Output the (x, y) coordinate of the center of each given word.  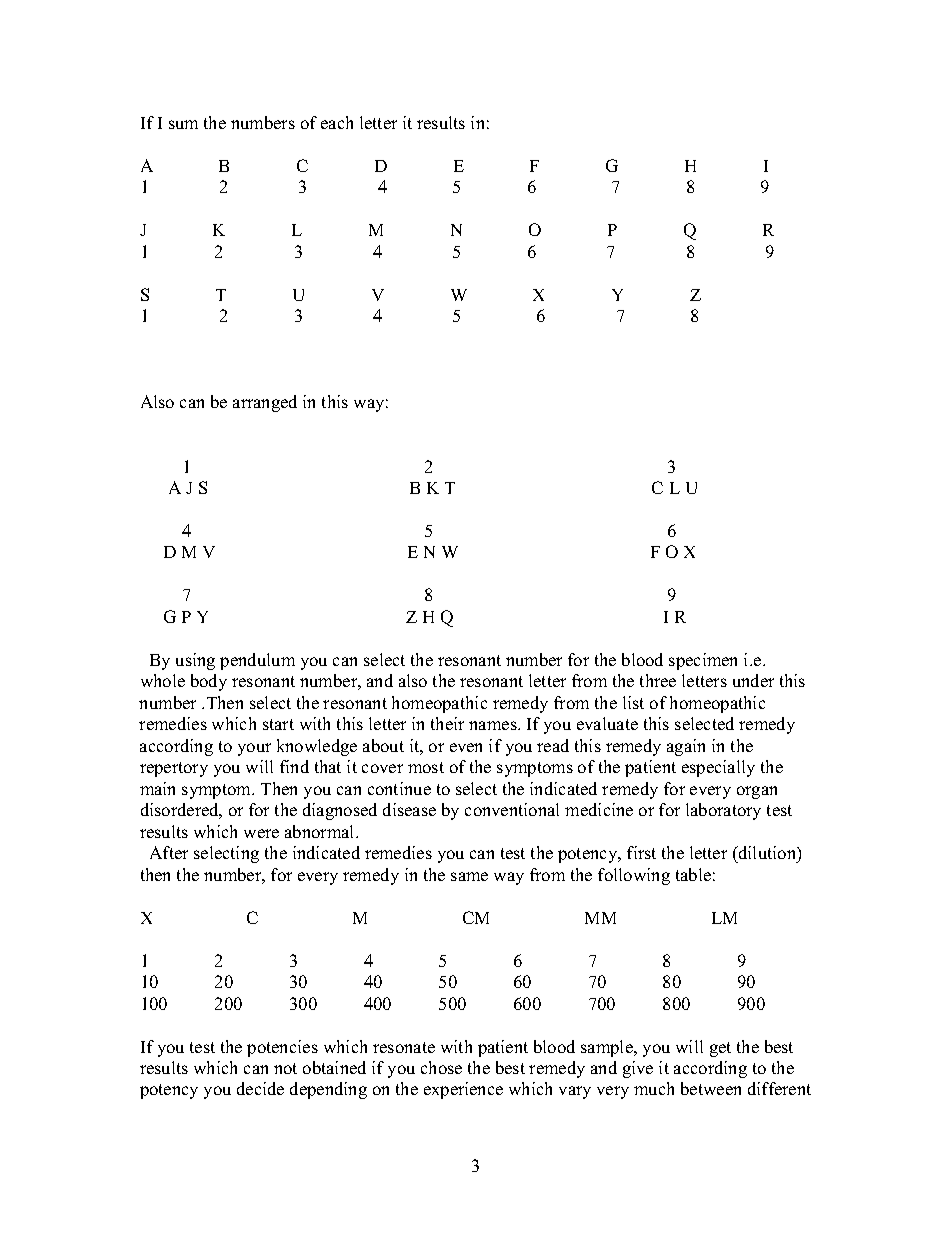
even (466, 747)
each (337, 122)
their (447, 723)
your (254, 749)
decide (260, 1088)
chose (441, 1067)
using (195, 661)
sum (183, 124)
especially (718, 768)
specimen (703, 661)
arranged (265, 403)
